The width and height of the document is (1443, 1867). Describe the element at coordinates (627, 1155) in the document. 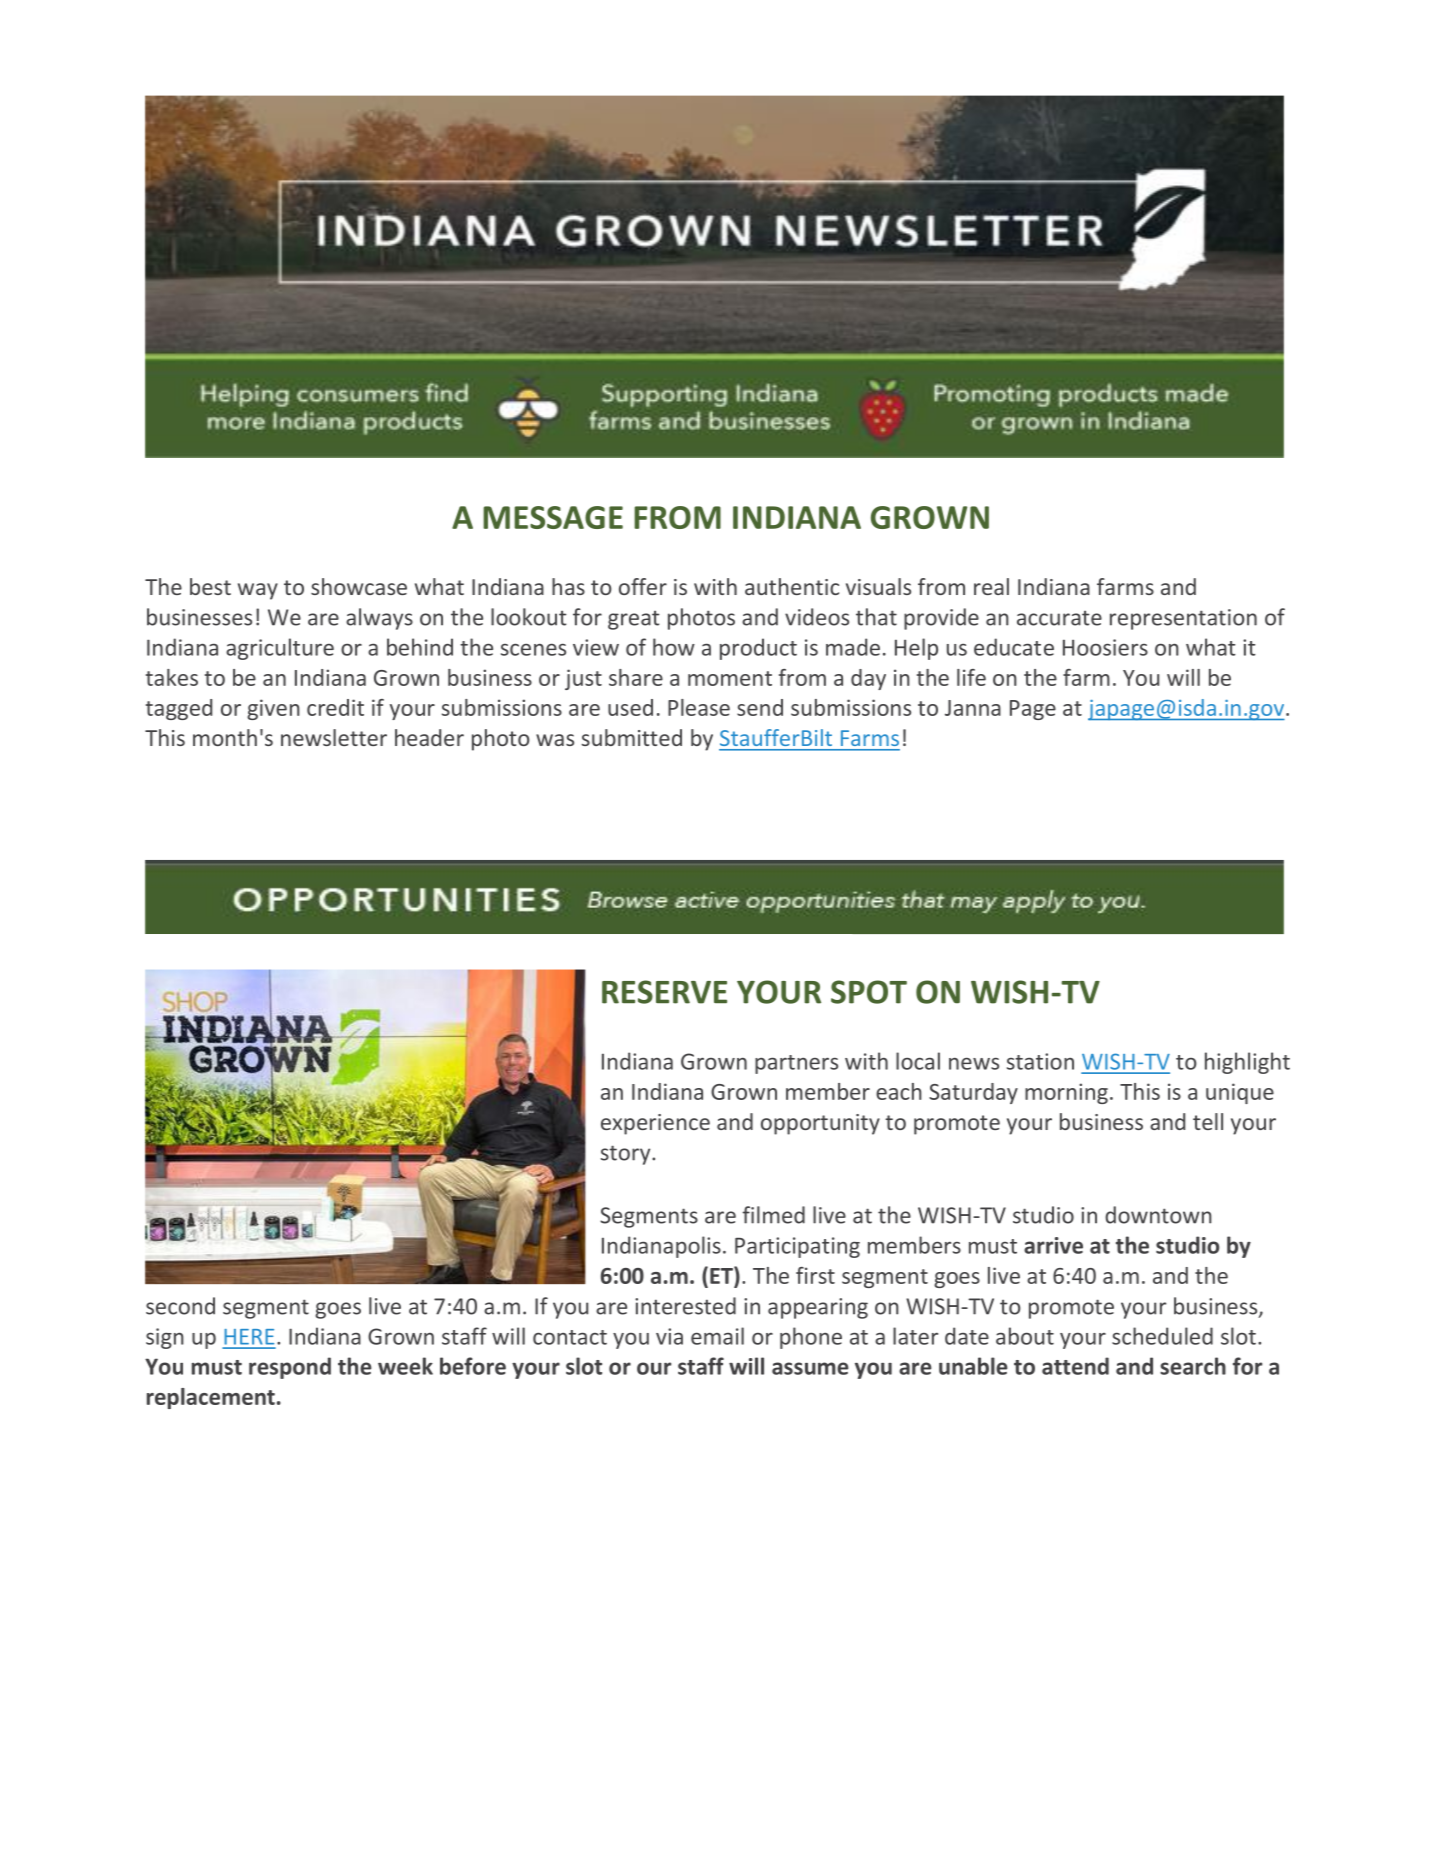

I see `story` at that location.
